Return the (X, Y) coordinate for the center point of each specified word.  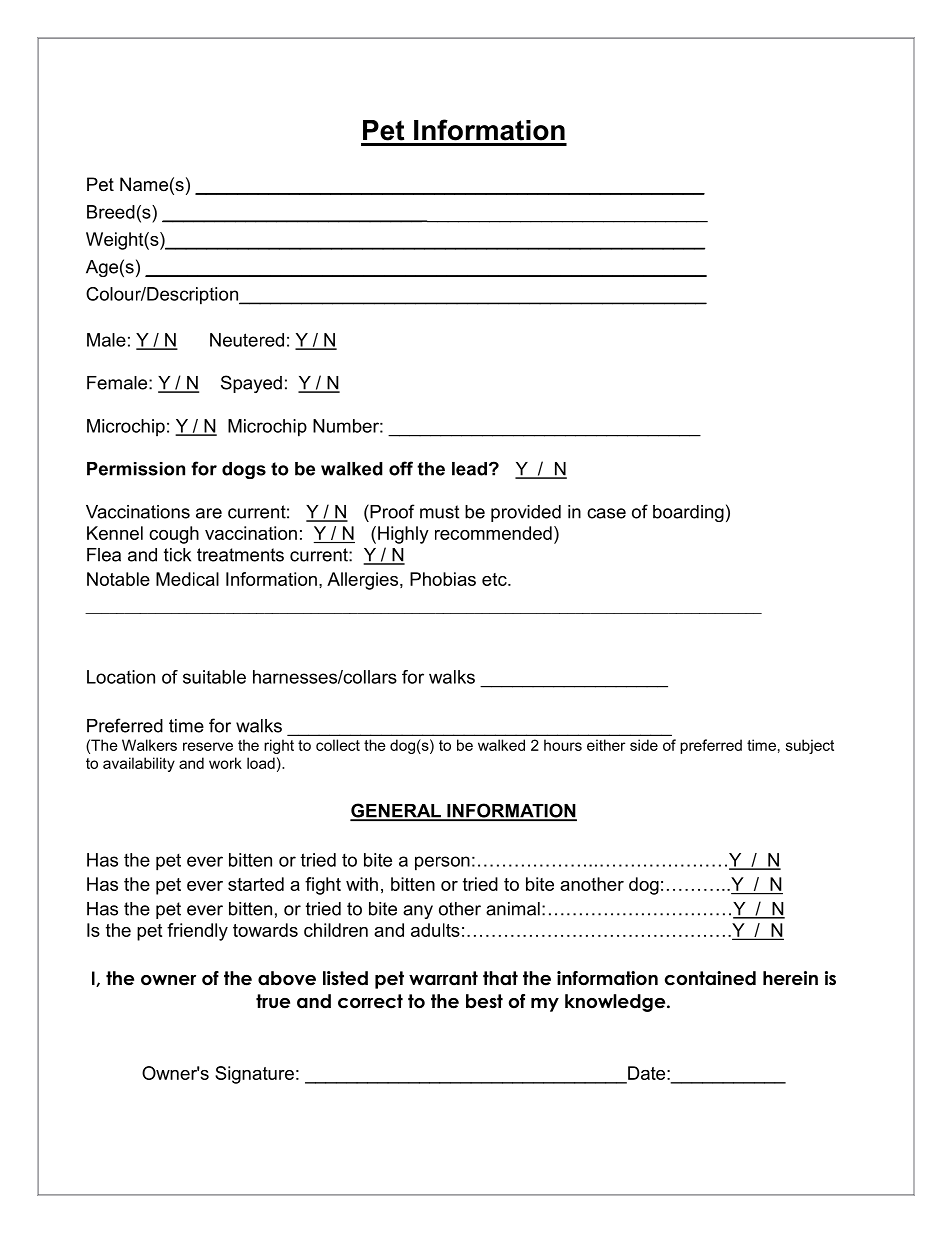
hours (563, 745)
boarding (688, 513)
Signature (254, 1075)
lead (469, 469)
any (418, 912)
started (256, 884)
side (644, 745)
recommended (493, 533)
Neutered (247, 340)
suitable (214, 677)
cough (174, 535)
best (484, 1001)
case (606, 513)
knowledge (616, 1003)
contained (710, 978)
